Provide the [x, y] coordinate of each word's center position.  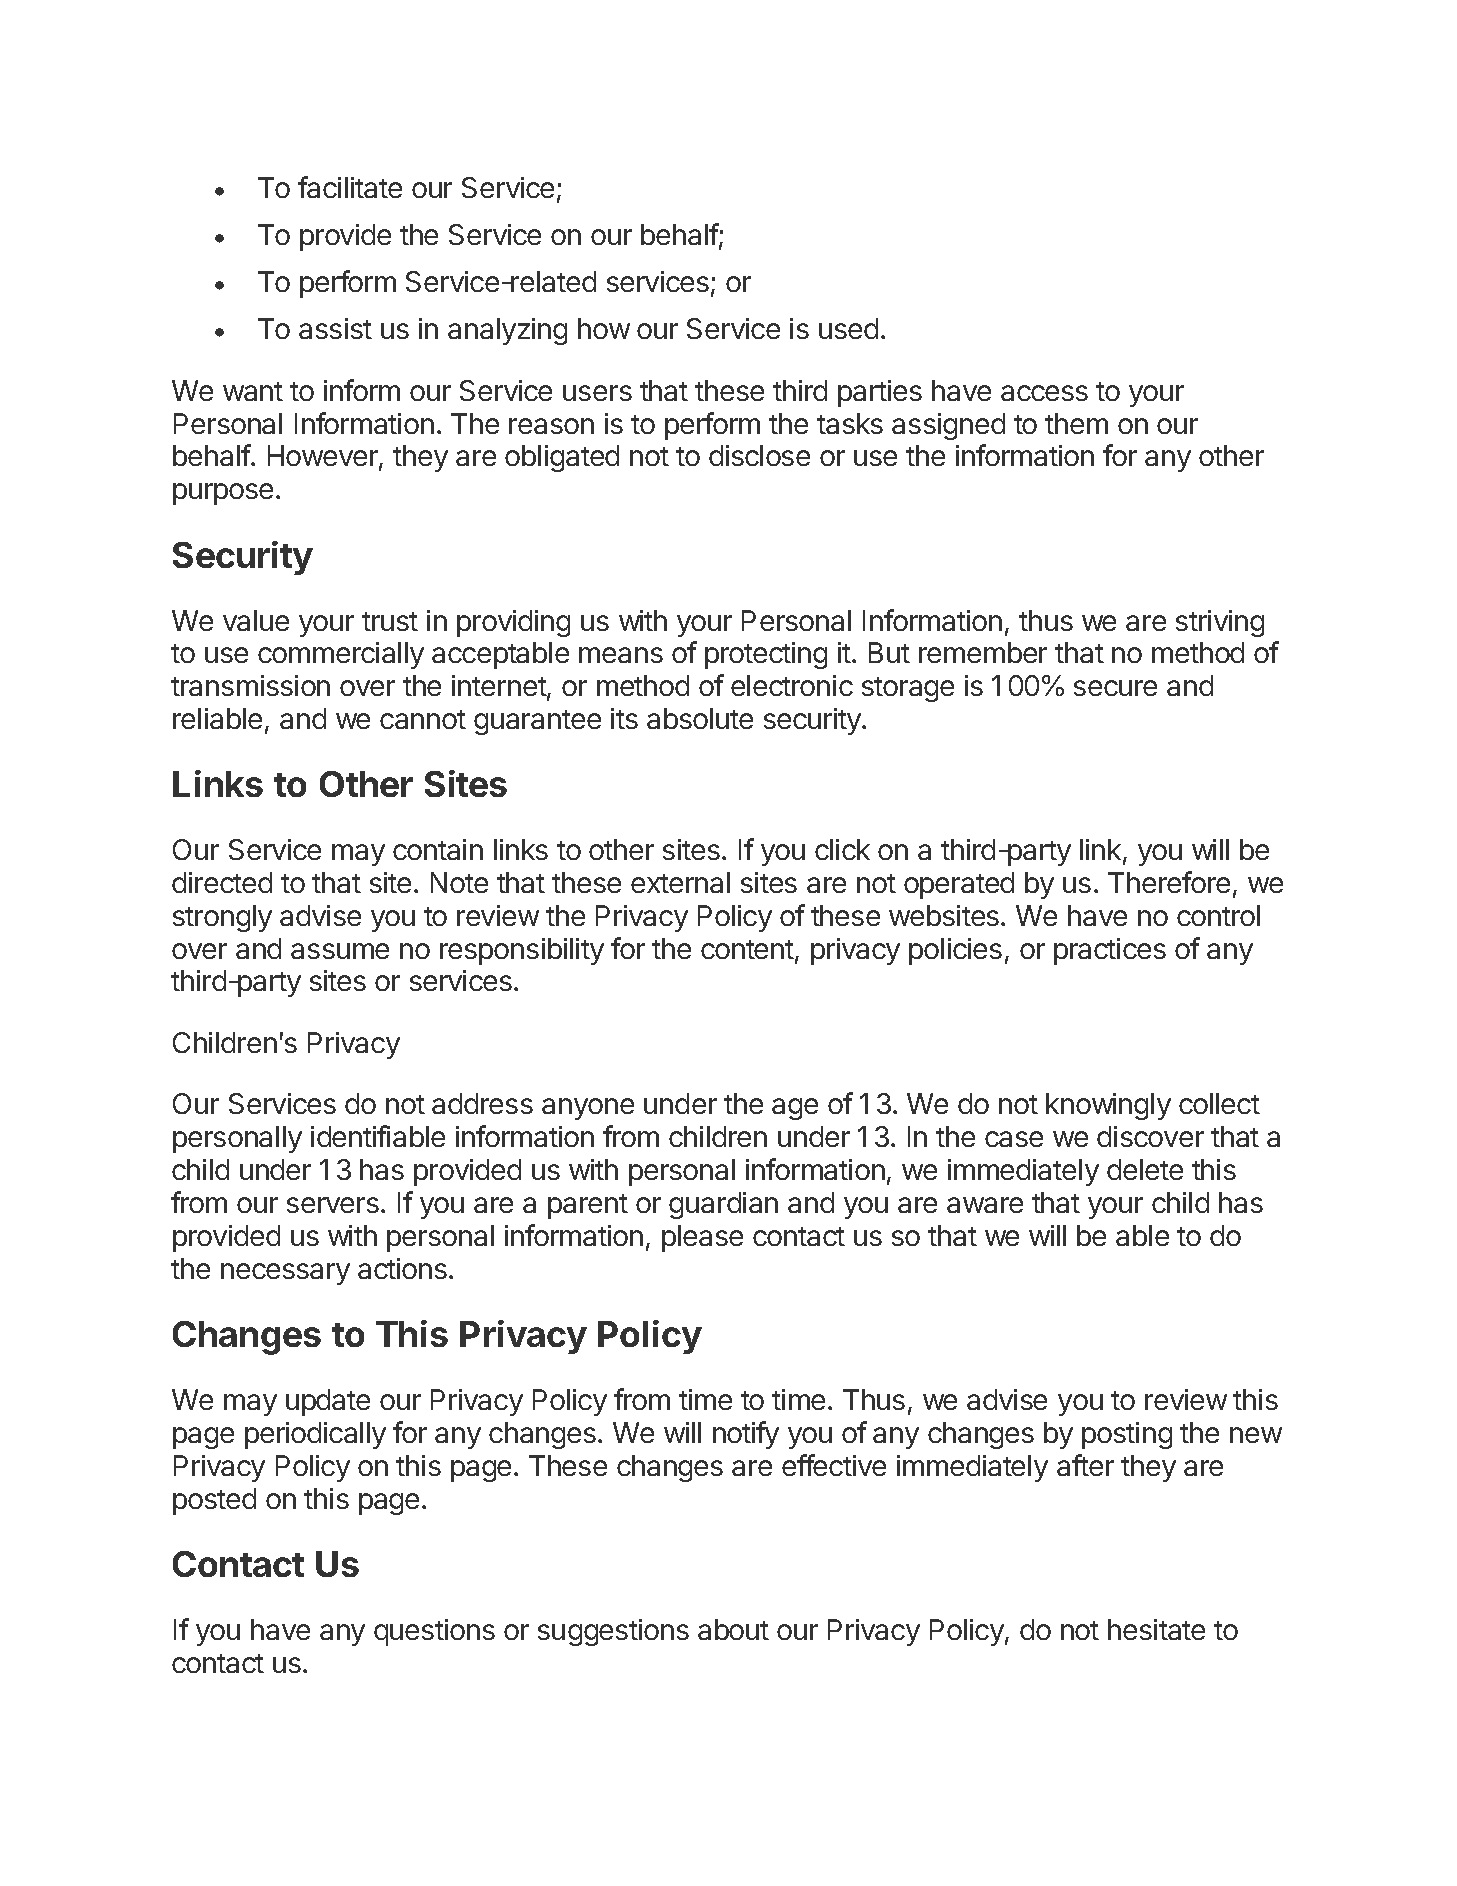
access [1044, 393]
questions [434, 1632]
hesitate [1156, 1629]
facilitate [350, 187]
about [733, 1629]
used [848, 328]
